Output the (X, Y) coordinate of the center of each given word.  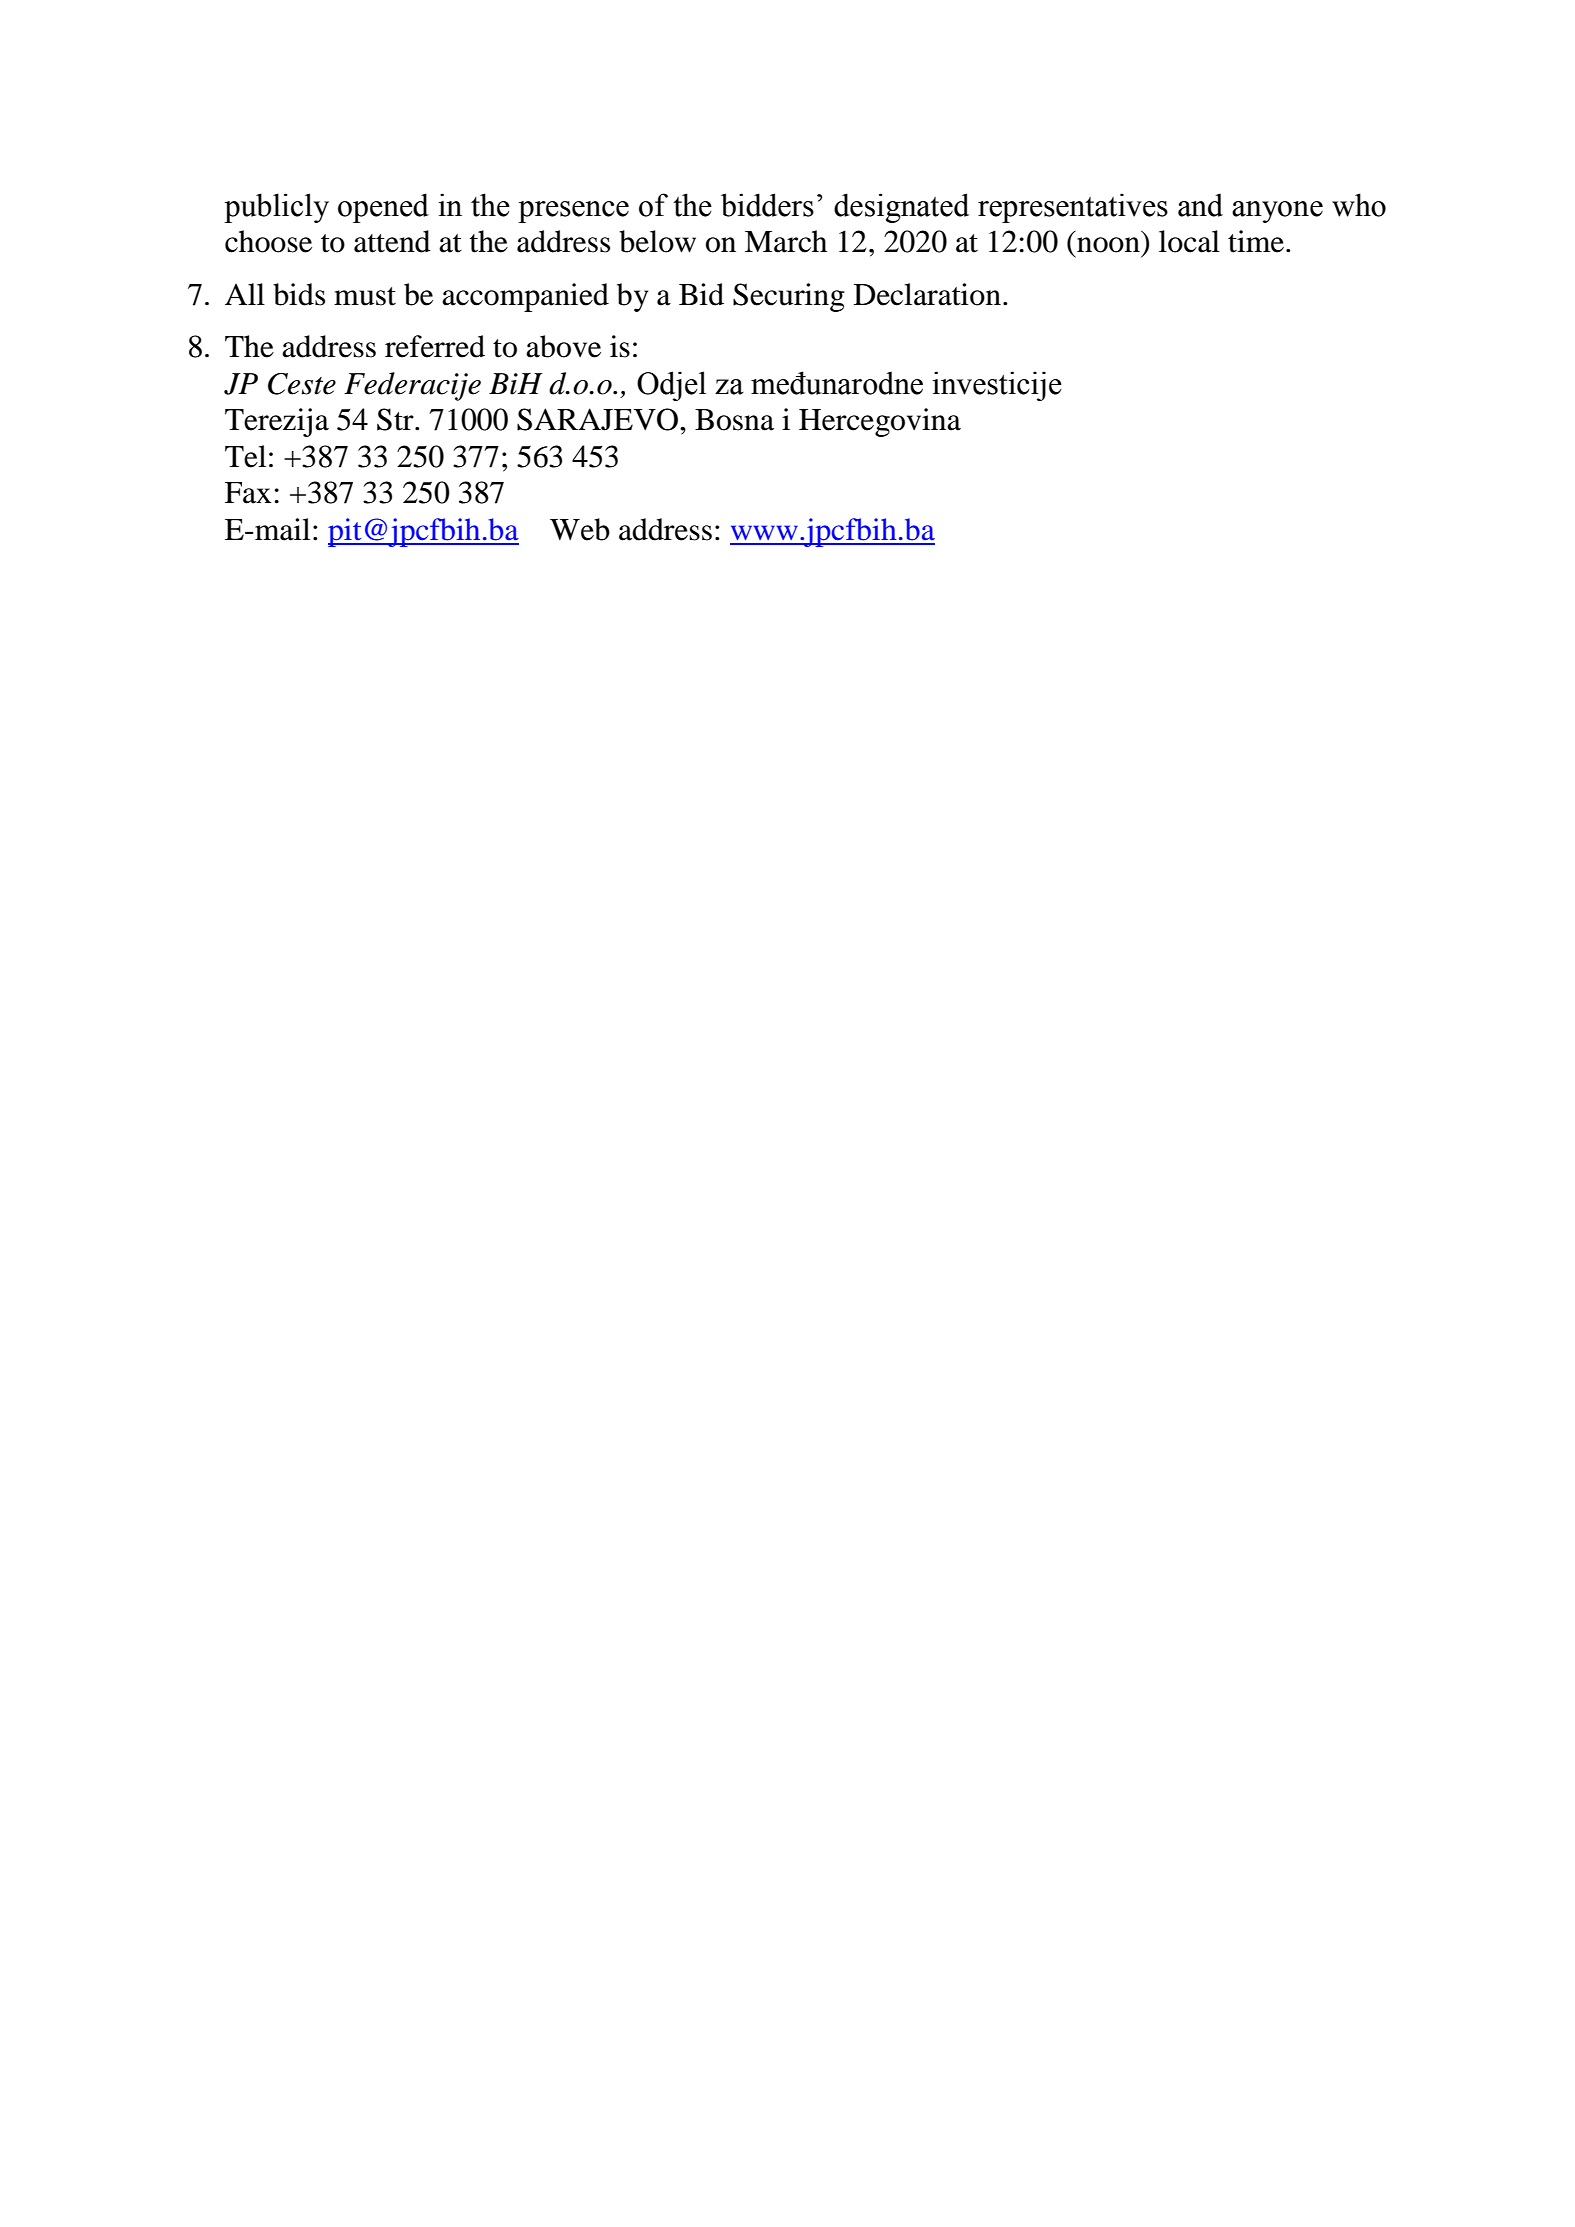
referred (435, 346)
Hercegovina (880, 422)
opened (383, 208)
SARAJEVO (599, 419)
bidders (767, 205)
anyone (1277, 212)
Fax (248, 493)
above (563, 346)
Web (580, 529)
